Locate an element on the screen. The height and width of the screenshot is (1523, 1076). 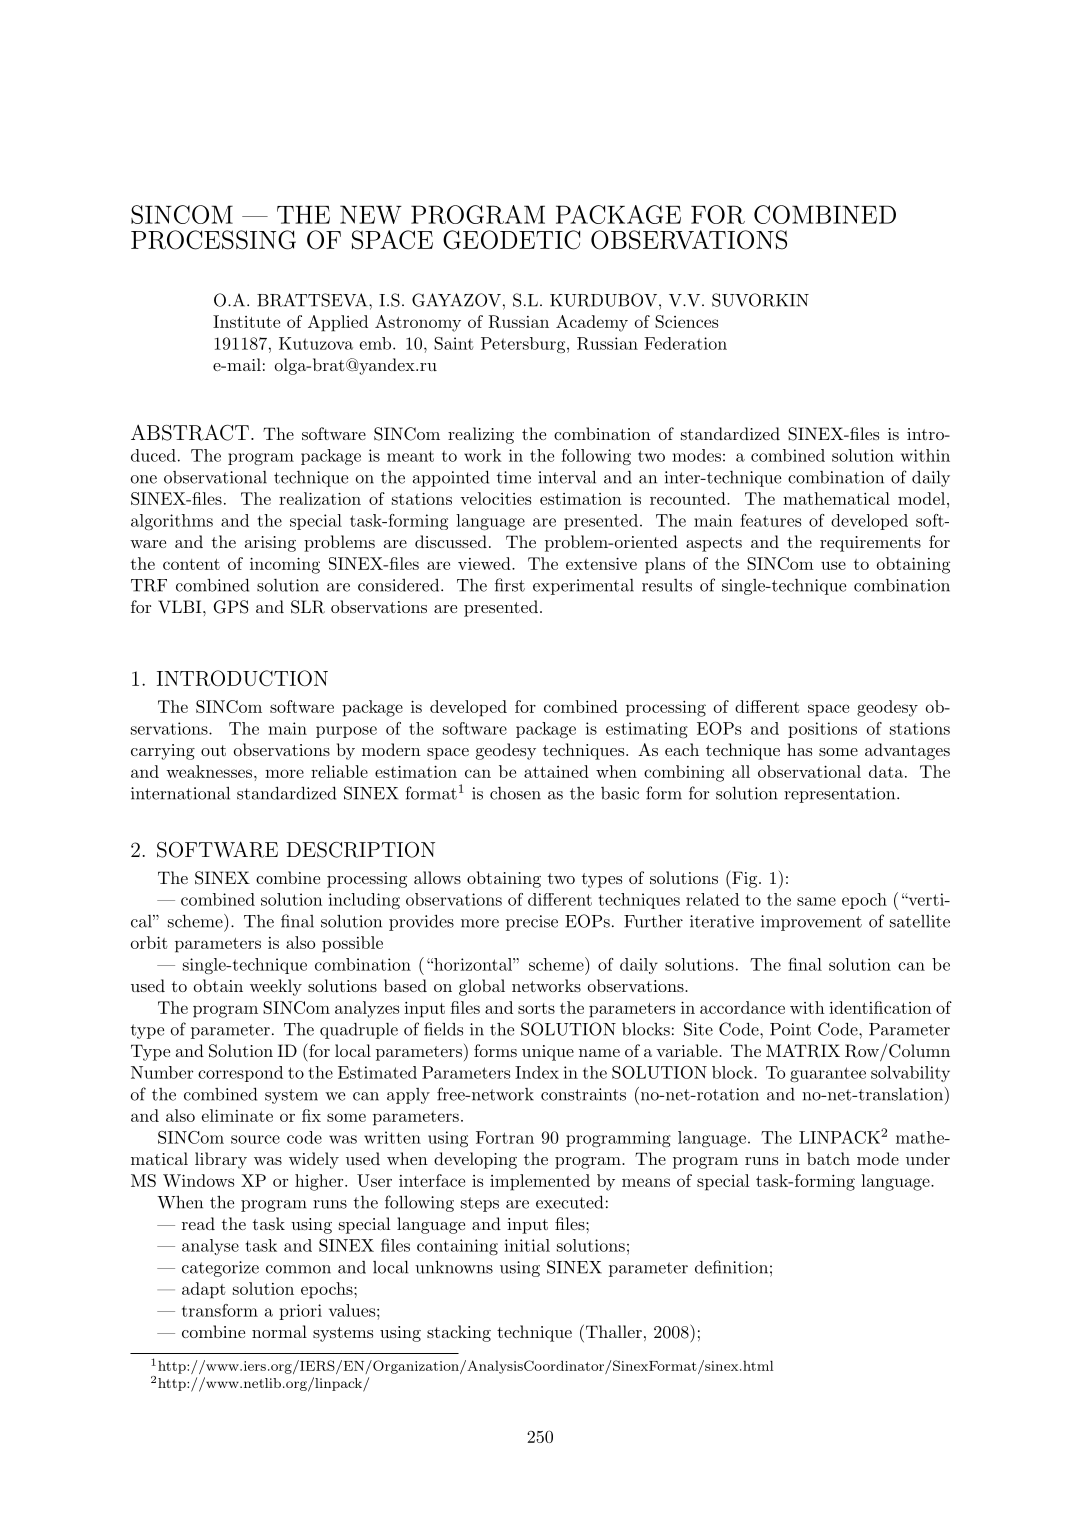
Institute is located at coordinates (246, 321).
